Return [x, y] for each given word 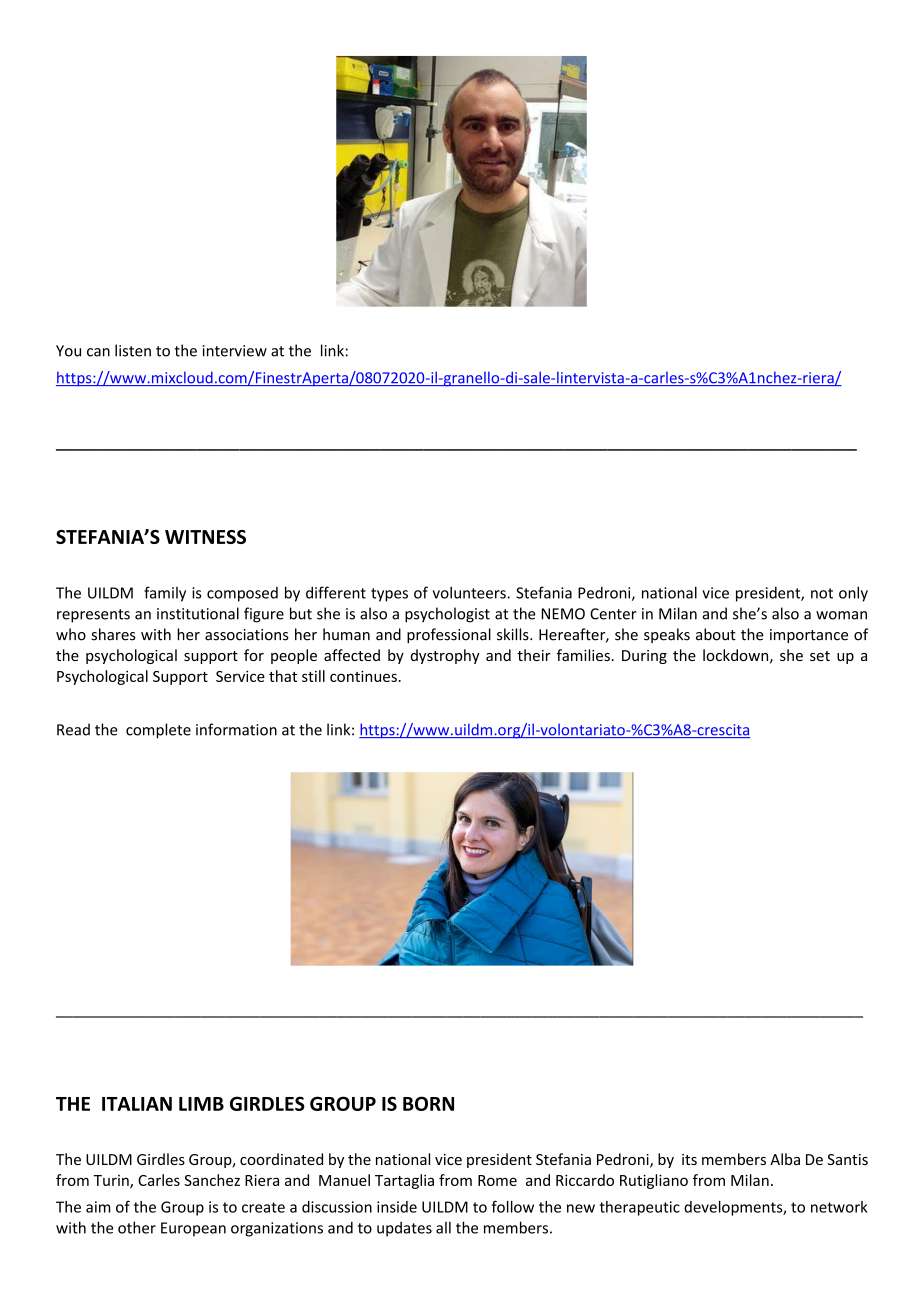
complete [158, 731]
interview [235, 351]
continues [363, 676]
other [137, 1227]
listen [133, 350]
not [822, 593]
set [820, 656]
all [443, 1227]
